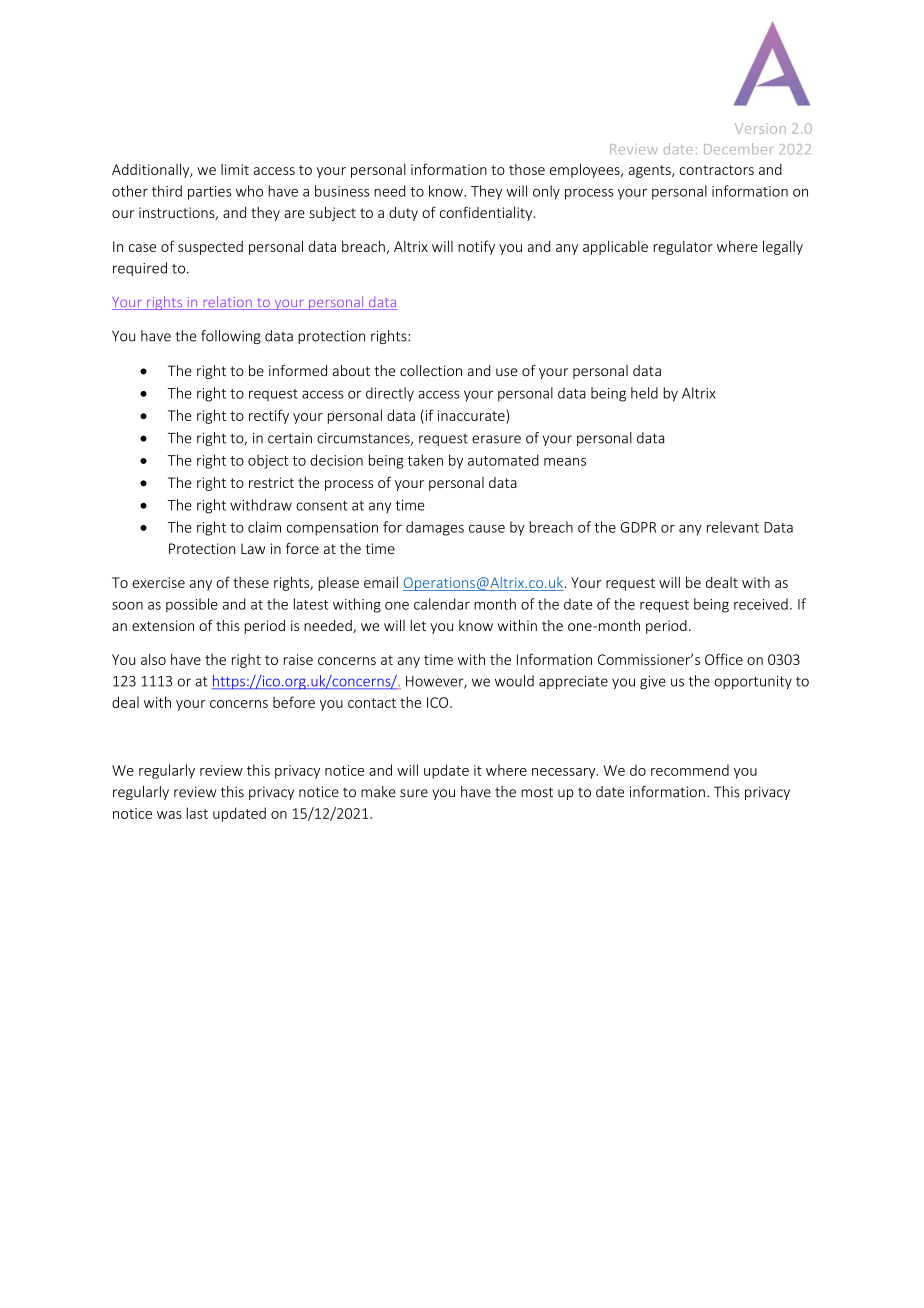  I want to click on regulator, so click(683, 248).
